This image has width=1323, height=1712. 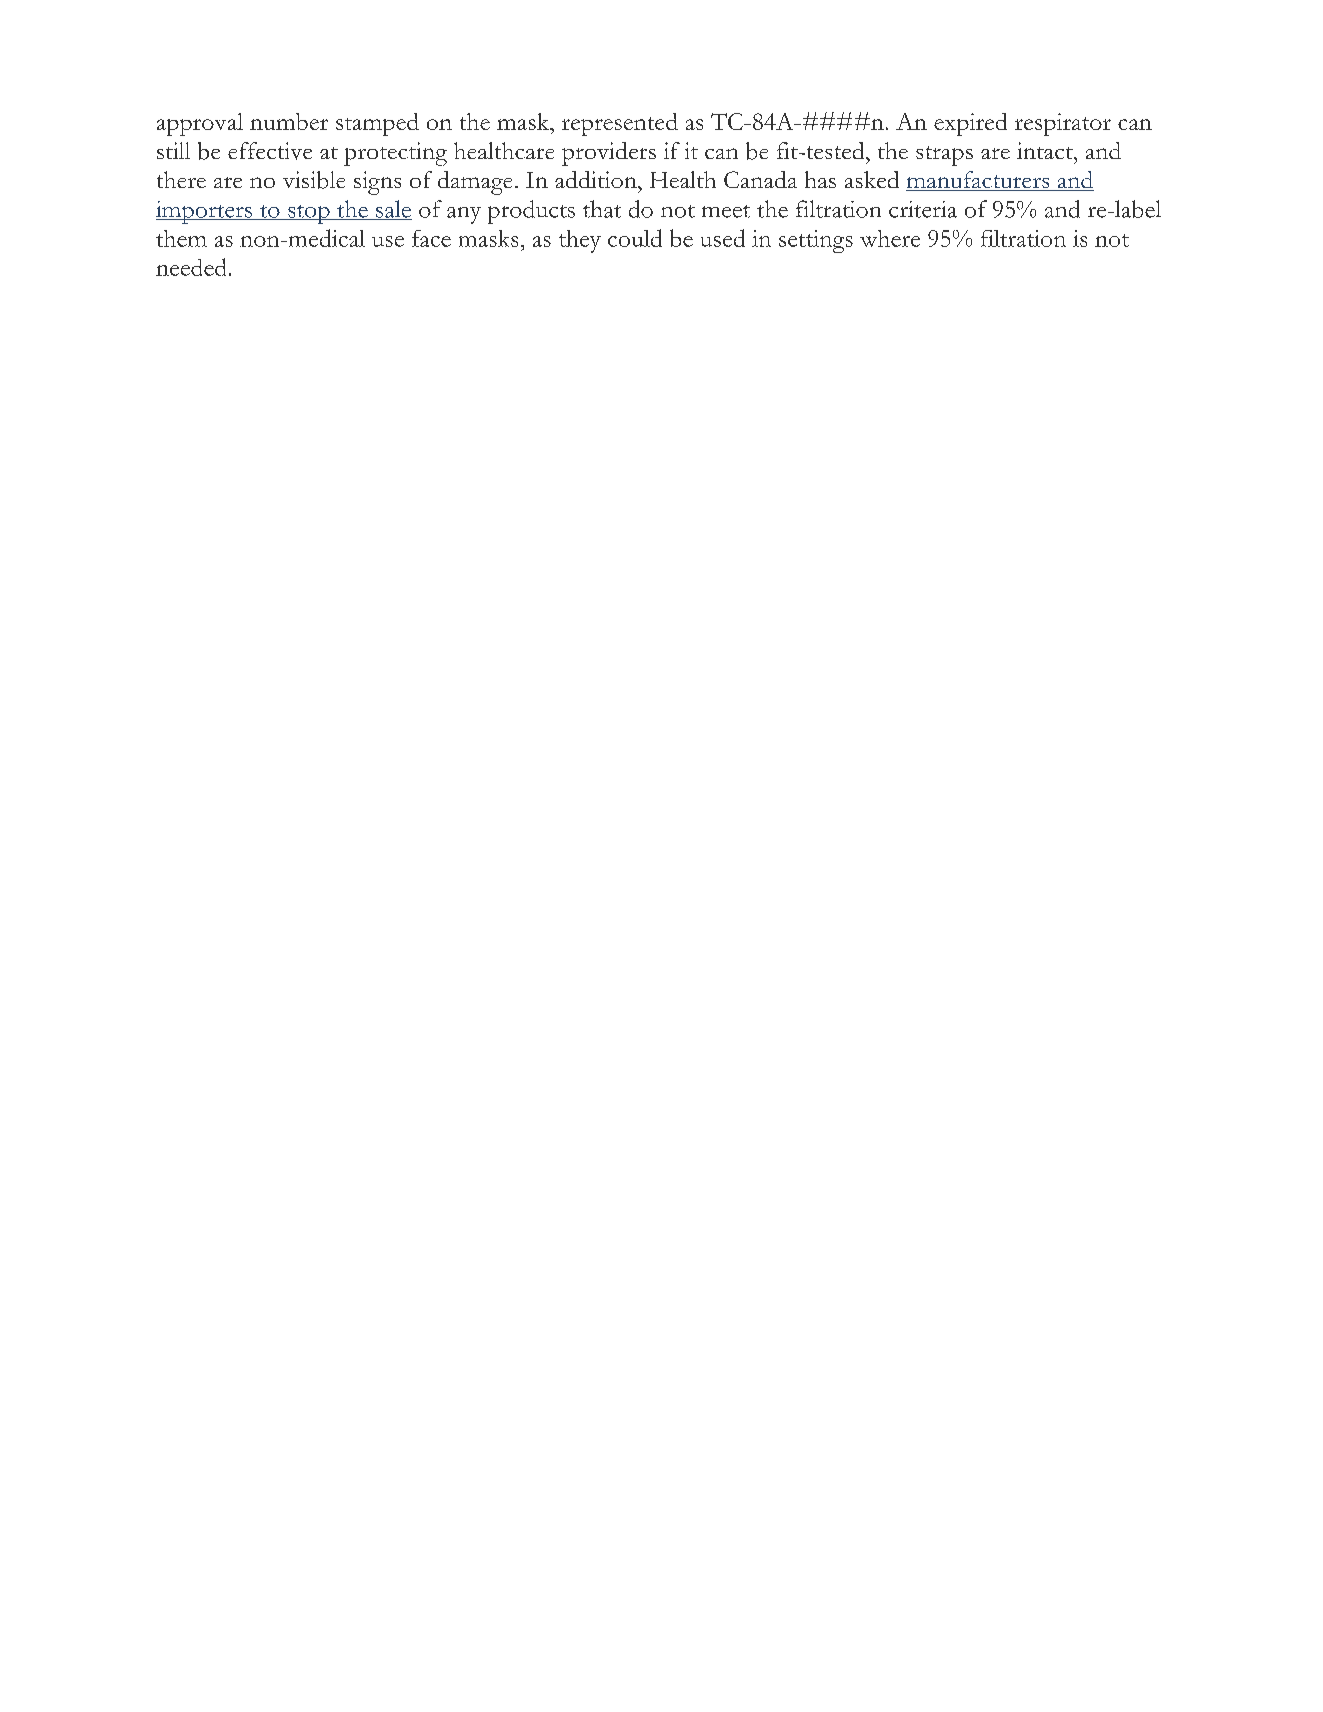 What do you see at coordinates (314, 180) in the image?
I see `visible` at bounding box center [314, 180].
